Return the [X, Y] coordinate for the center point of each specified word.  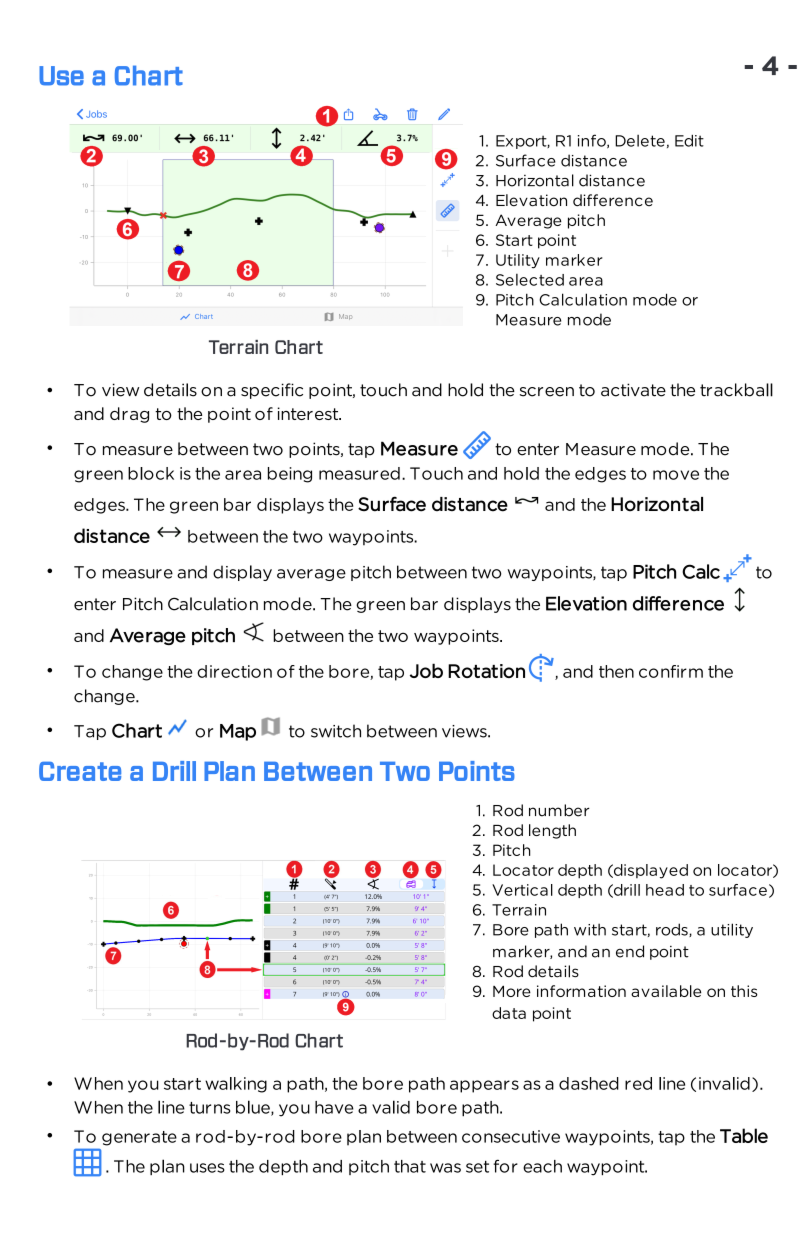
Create [80, 771]
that [410, 1166]
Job [426, 670]
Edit [689, 141]
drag [129, 415]
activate [633, 390]
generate [139, 1138]
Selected [530, 280]
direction [234, 671]
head [665, 890]
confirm [671, 671]
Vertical [522, 890]
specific [272, 391]
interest [309, 413]
